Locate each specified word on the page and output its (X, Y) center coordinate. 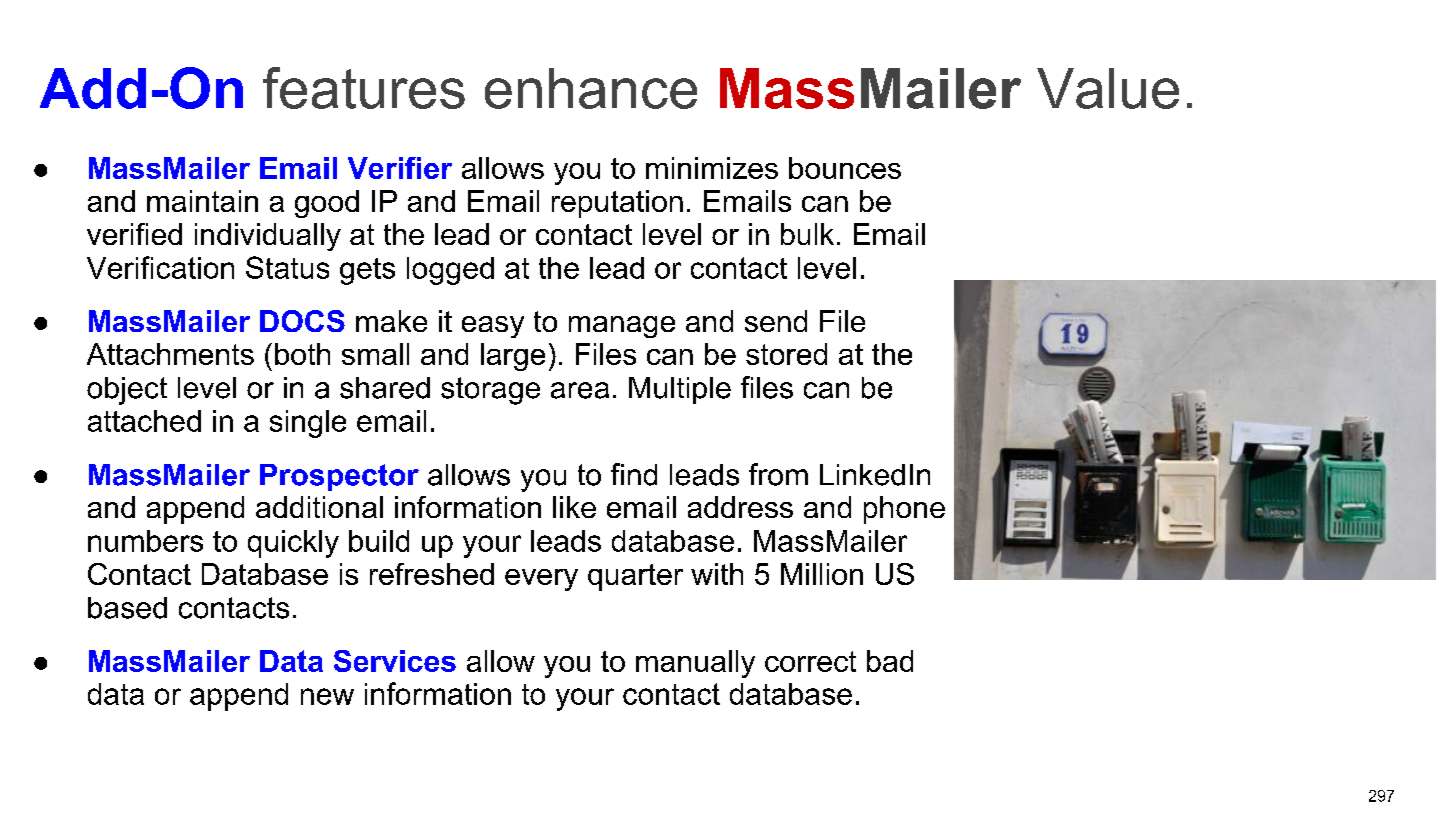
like (574, 507)
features (364, 88)
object (127, 391)
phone (904, 510)
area (580, 390)
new (327, 696)
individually (268, 237)
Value (1108, 88)
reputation (617, 204)
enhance (591, 88)
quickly (293, 544)
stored (786, 354)
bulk (807, 234)
